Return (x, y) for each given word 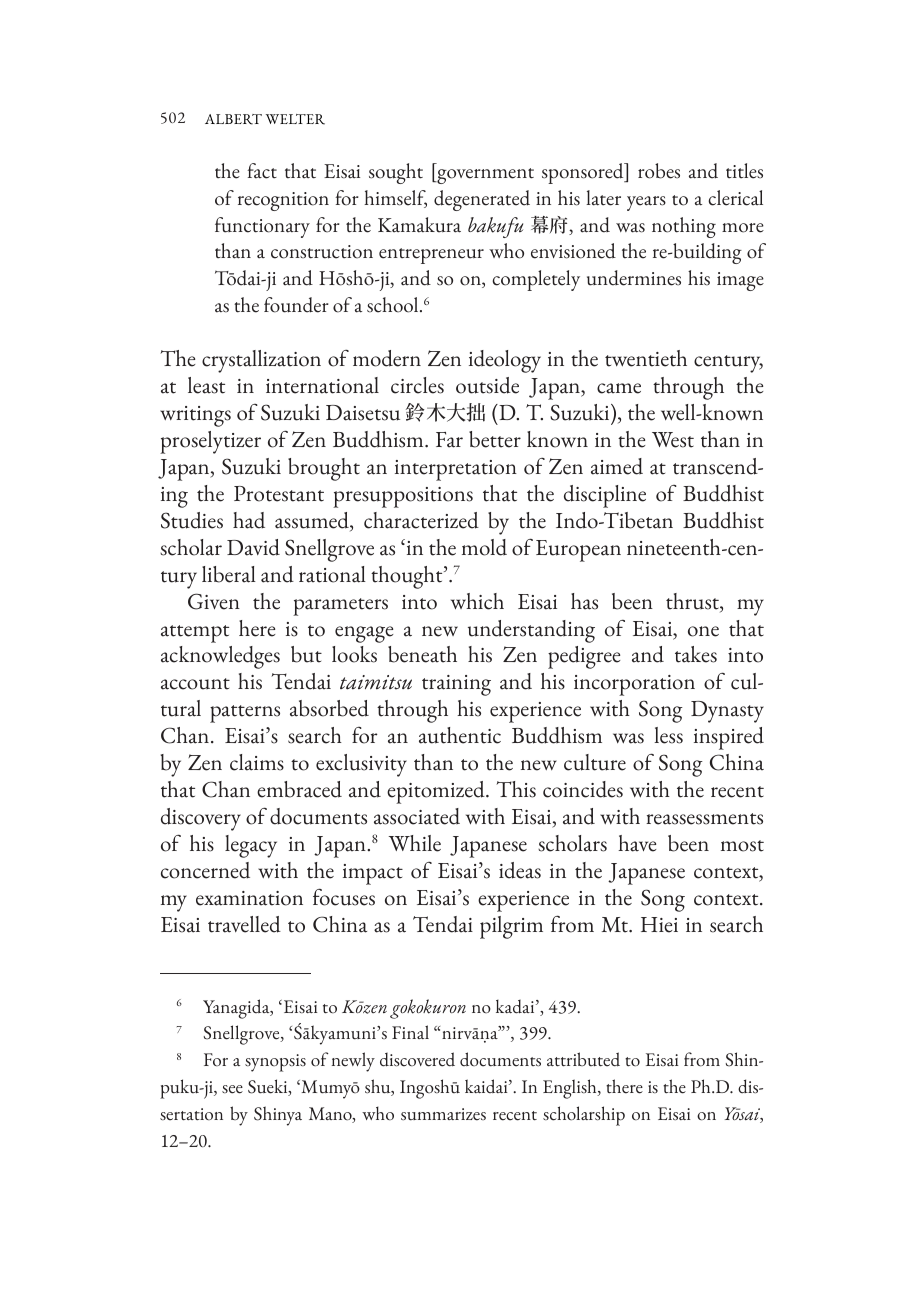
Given (214, 601)
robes (659, 171)
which (477, 601)
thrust (693, 602)
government (484, 176)
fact (262, 171)
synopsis (275, 1063)
